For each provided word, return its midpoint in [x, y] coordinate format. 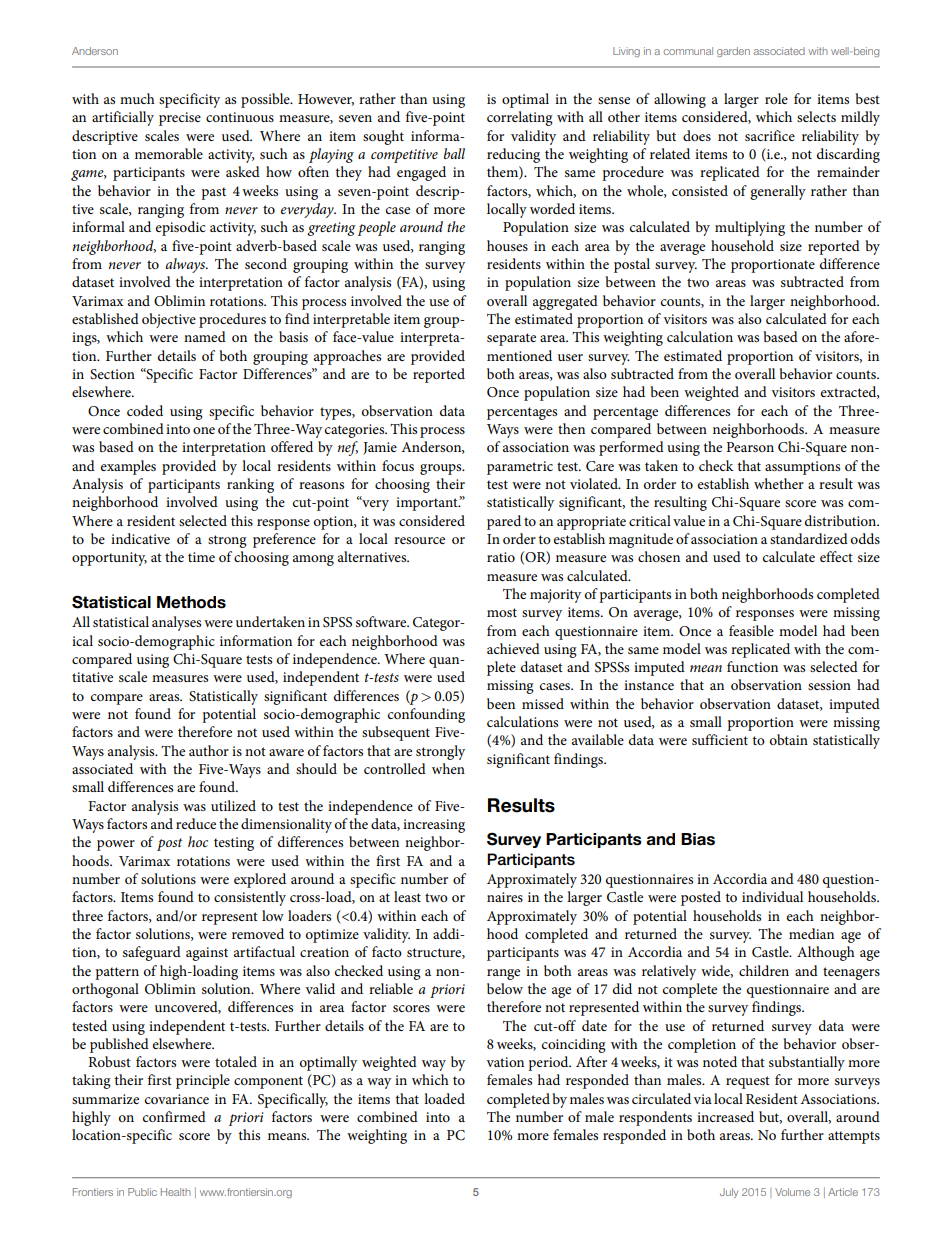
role [776, 98]
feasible [751, 630]
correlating [520, 118]
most [502, 612]
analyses [176, 623]
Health [176, 1192]
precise [180, 119]
